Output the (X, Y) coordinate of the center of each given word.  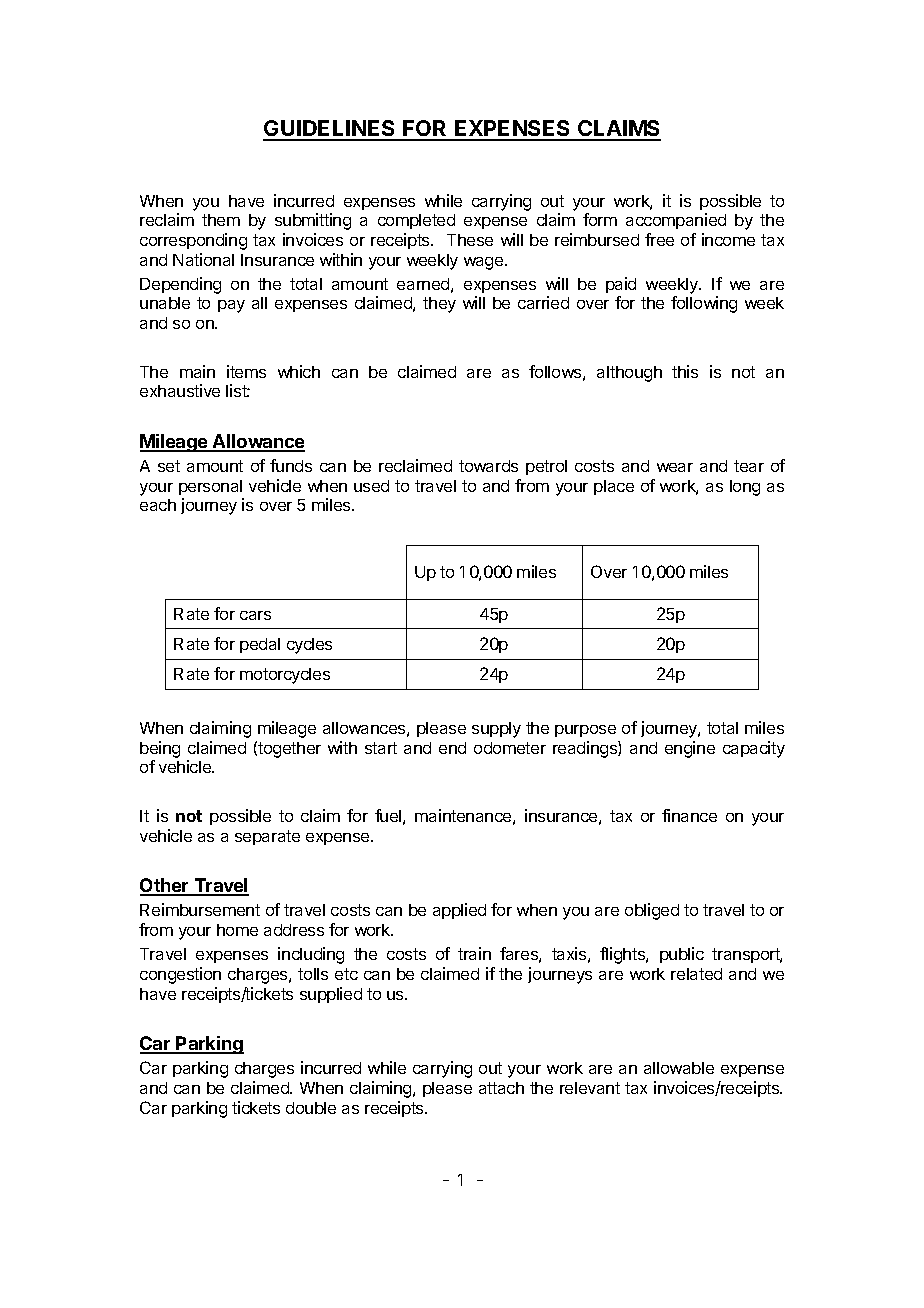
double (311, 1108)
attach (501, 1088)
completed (416, 221)
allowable (679, 1068)
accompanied (676, 221)
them (221, 220)
